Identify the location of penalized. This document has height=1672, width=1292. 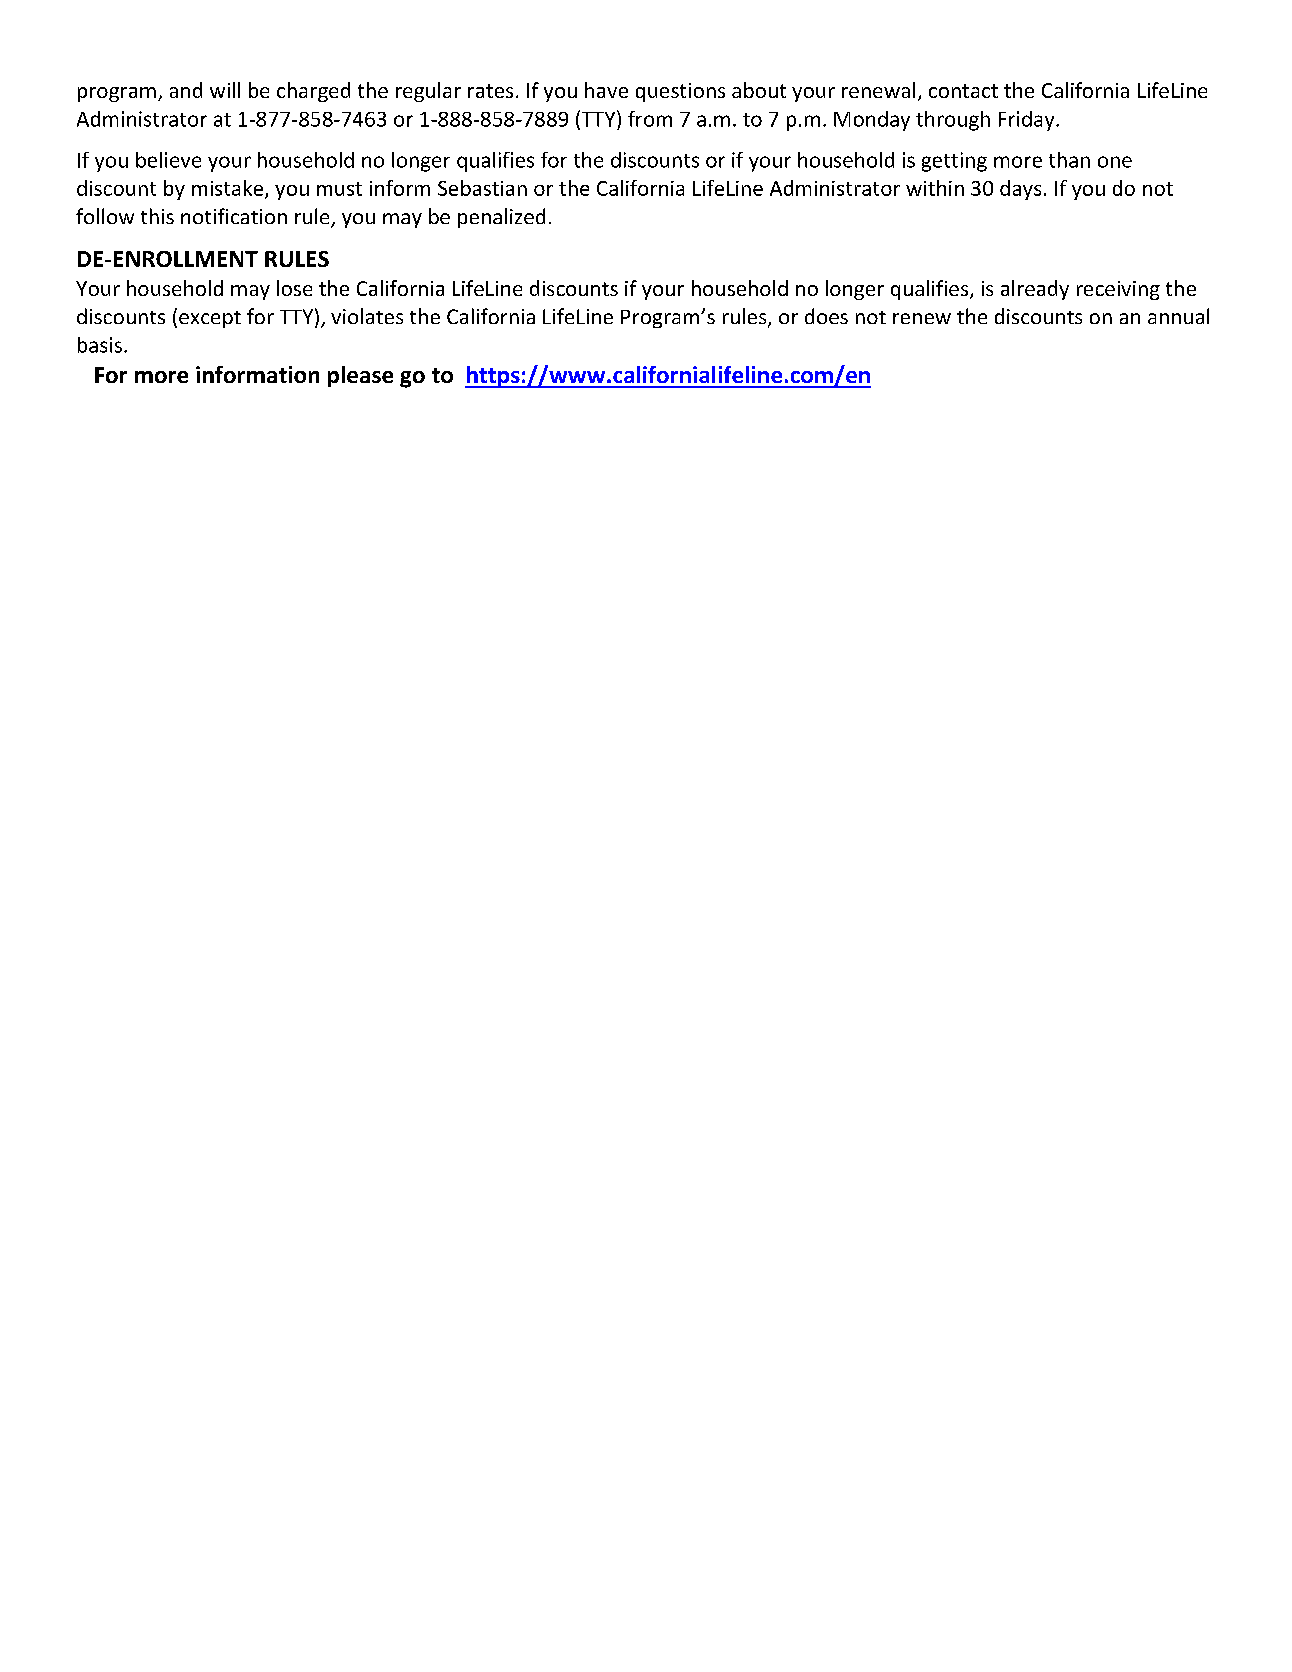
(501, 218).
